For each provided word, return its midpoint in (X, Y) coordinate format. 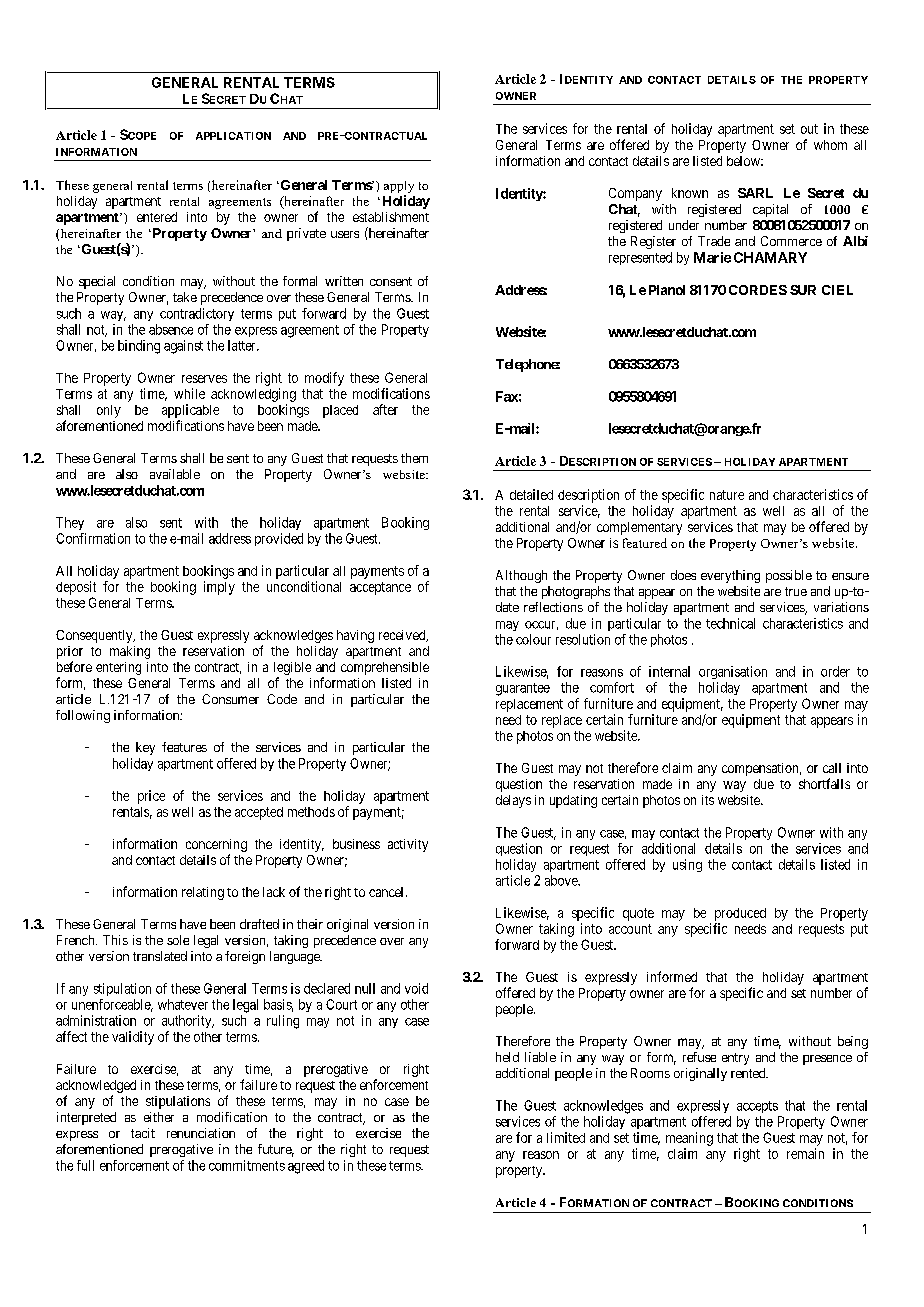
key (145, 748)
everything (730, 576)
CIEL (837, 290)
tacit (143, 1133)
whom (830, 145)
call (832, 768)
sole (178, 940)
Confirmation (93, 538)
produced (740, 914)
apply (399, 187)
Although (521, 576)
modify (324, 379)
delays (513, 801)
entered (157, 217)
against (183, 347)
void (416, 988)
